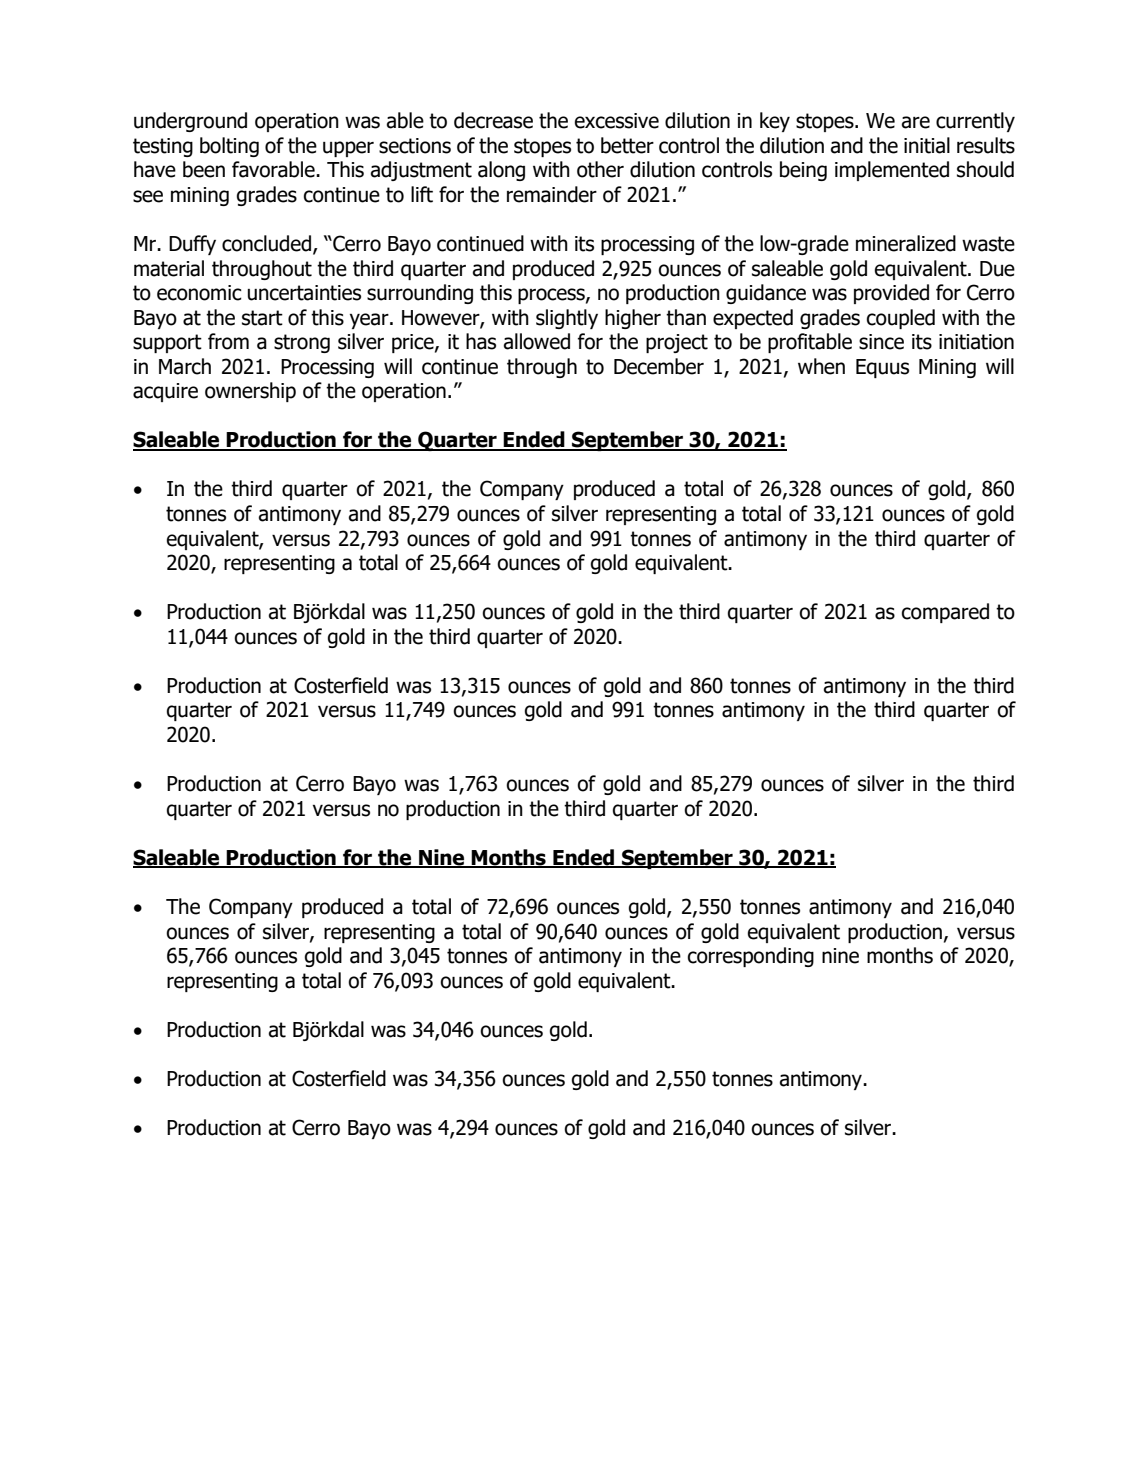  Describe the element at coordinates (627, 145) in the screenshot. I see `better` at that location.
